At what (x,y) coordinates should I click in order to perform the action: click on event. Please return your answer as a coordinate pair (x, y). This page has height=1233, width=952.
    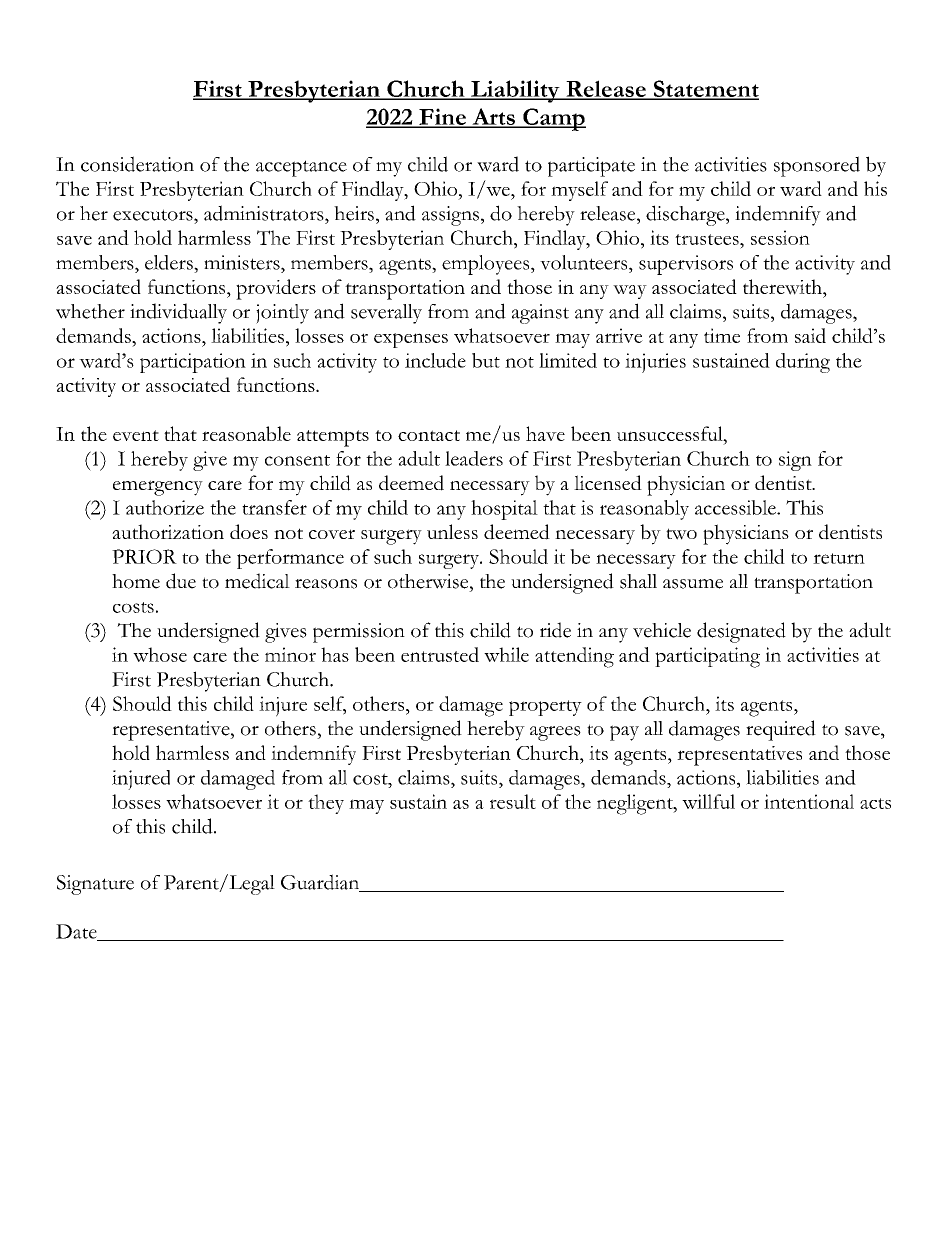
    Looking at the image, I should click on (136, 435).
